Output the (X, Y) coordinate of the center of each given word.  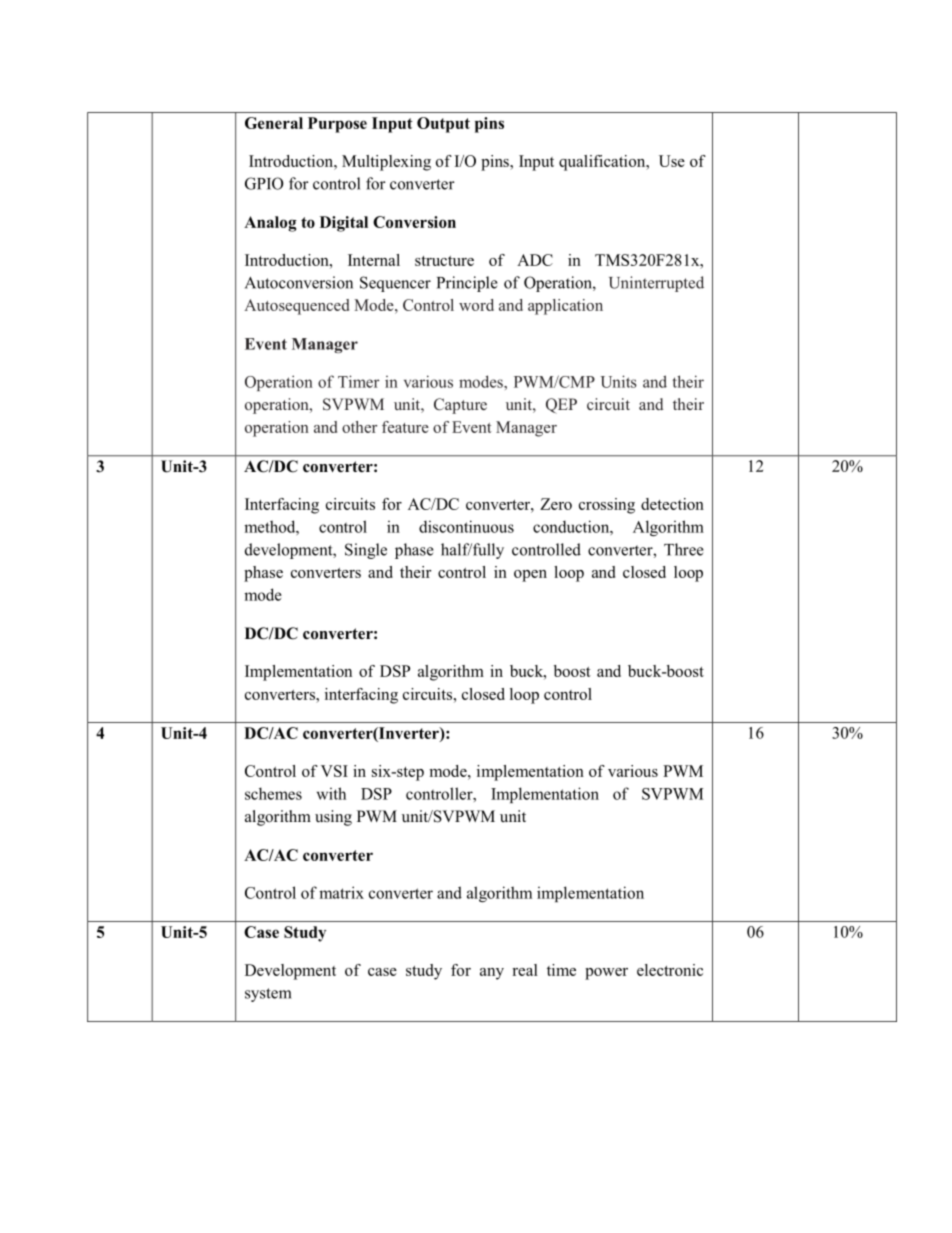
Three (684, 549)
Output (443, 125)
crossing (607, 506)
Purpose (337, 125)
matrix (341, 892)
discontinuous (466, 526)
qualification (603, 163)
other (359, 427)
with (331, 793)
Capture (460, 406)
